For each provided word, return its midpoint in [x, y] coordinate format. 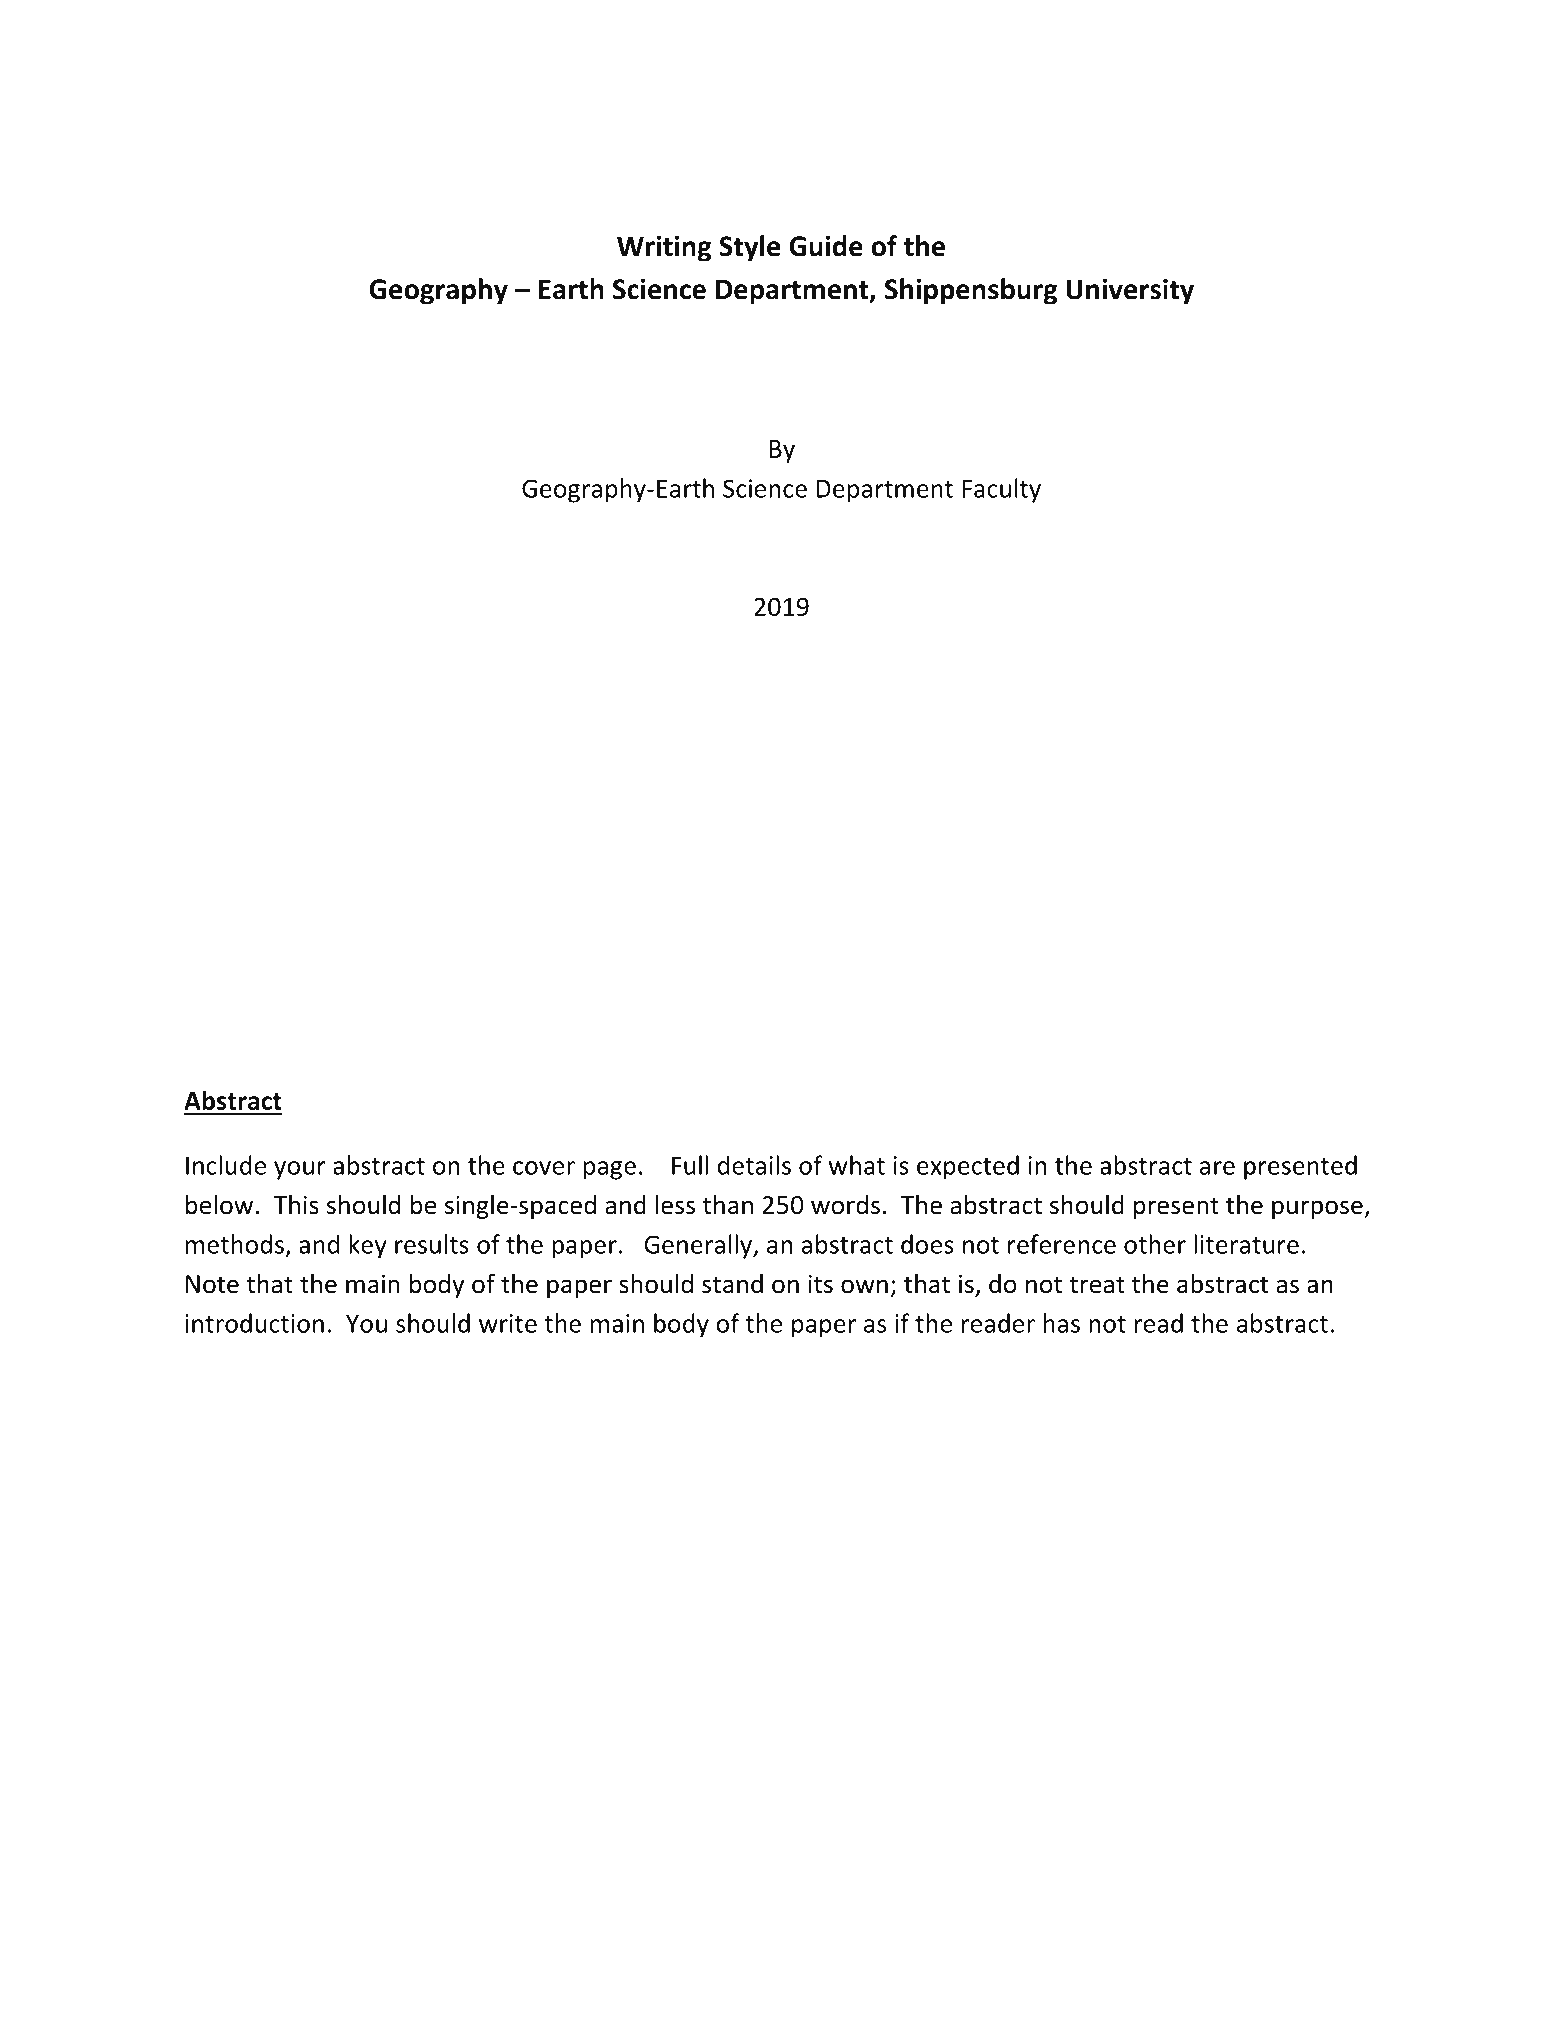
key [368, 1246]
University [1130, 291]
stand [732, 1284]
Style [750, 248]
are [1217, 1168]
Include [226, 1165]
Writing [664, 248]
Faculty [1001, 490]
